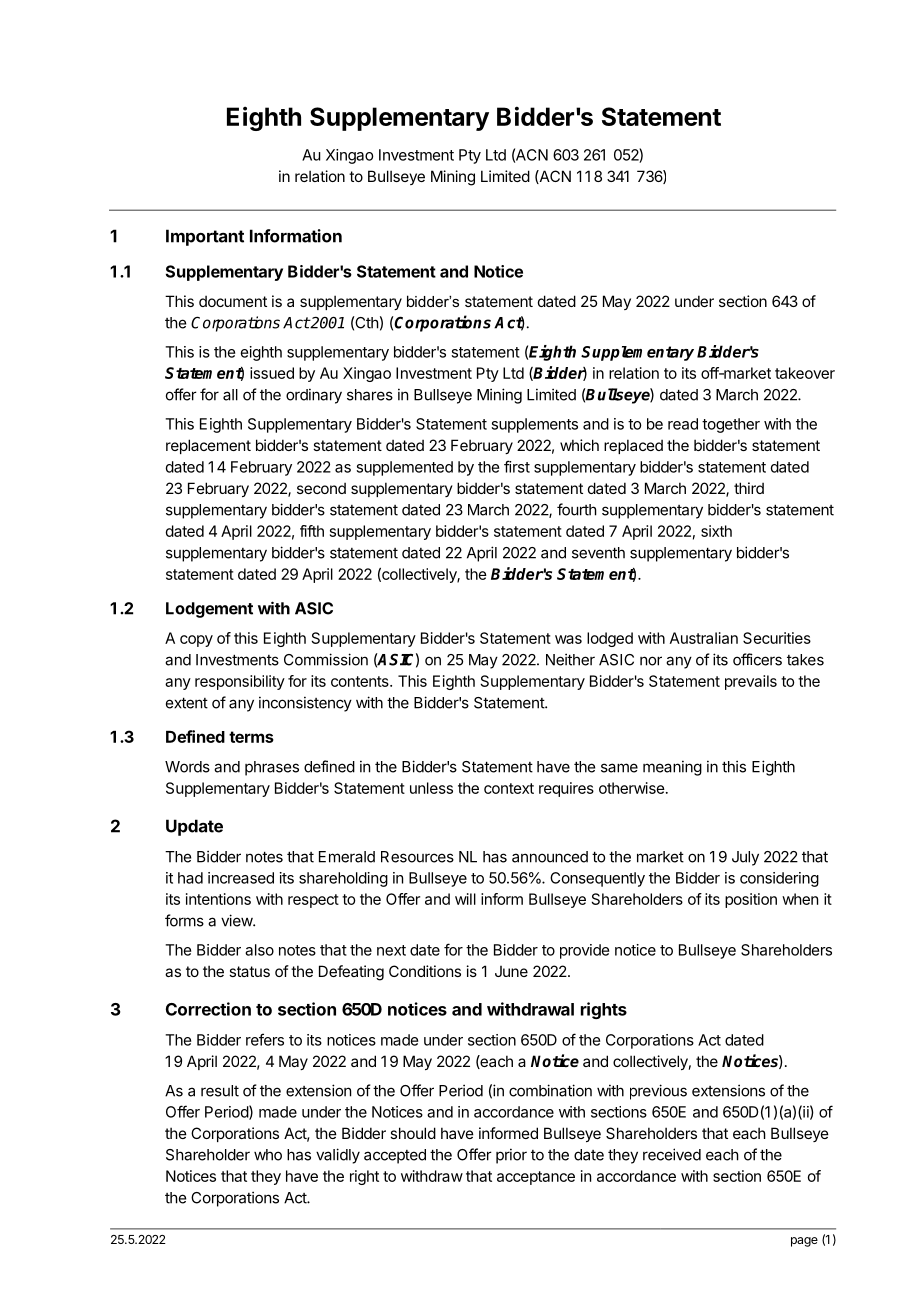  What do you see at coordinates (465, 899) in the document?
I see `will` at bounding box center [465, 899].
